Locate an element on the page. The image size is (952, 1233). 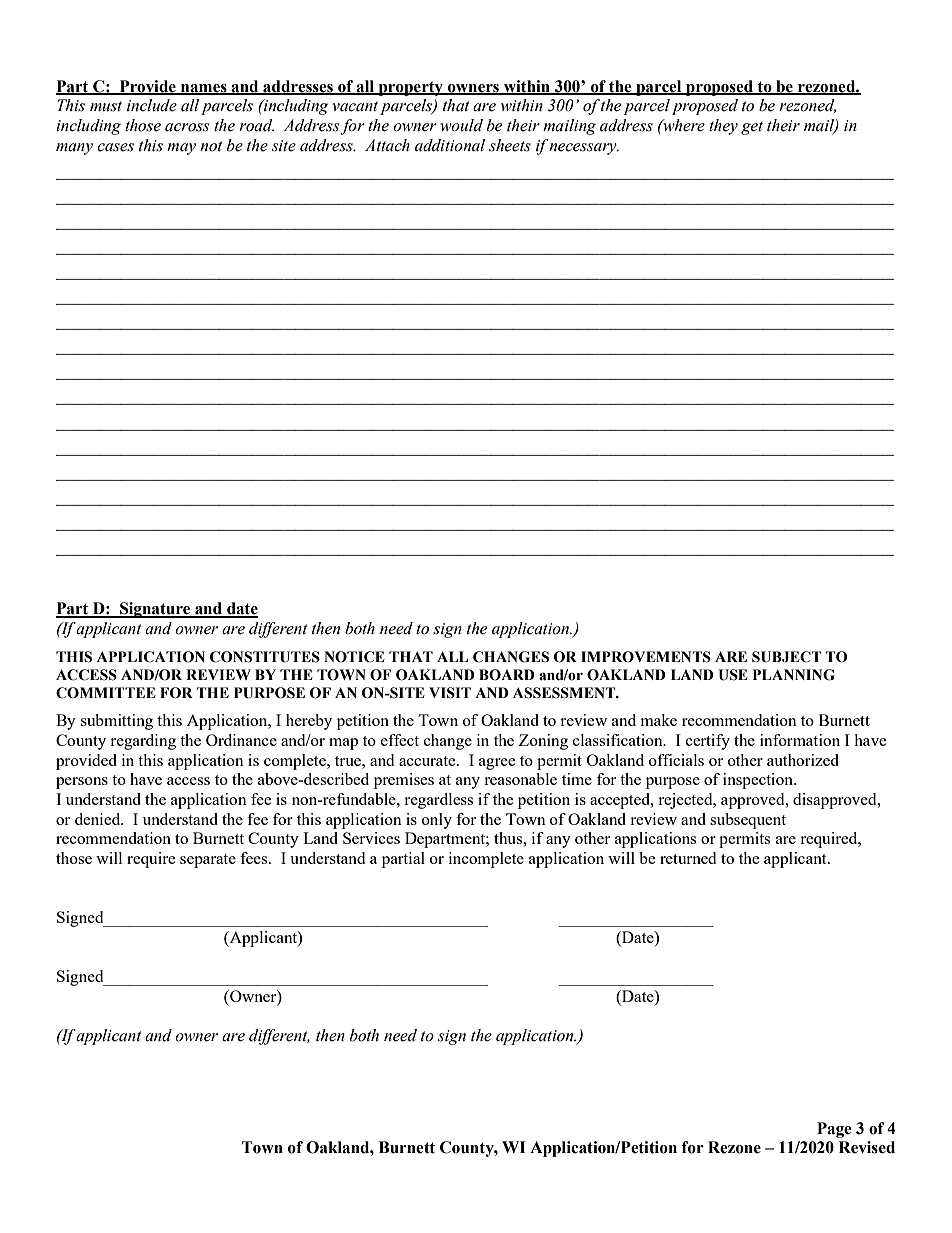
inspection is located at coordinates (759, 781).
